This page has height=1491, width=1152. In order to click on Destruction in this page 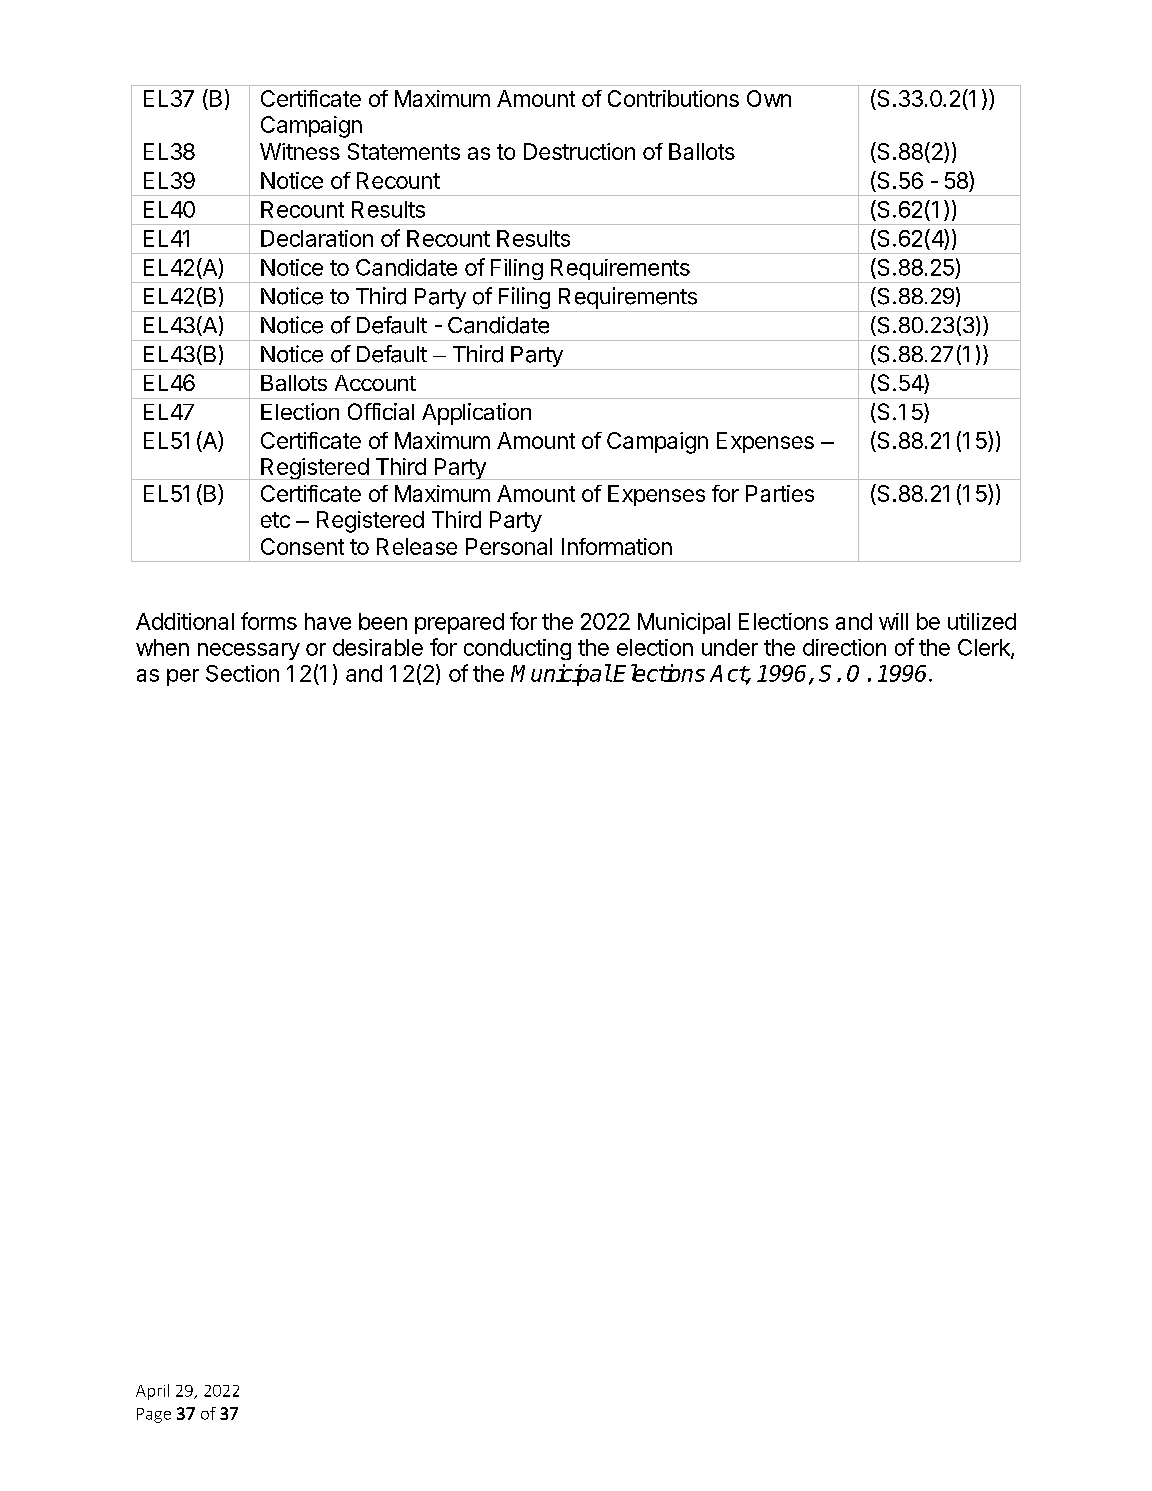, I will do `click(579, 151)`.
